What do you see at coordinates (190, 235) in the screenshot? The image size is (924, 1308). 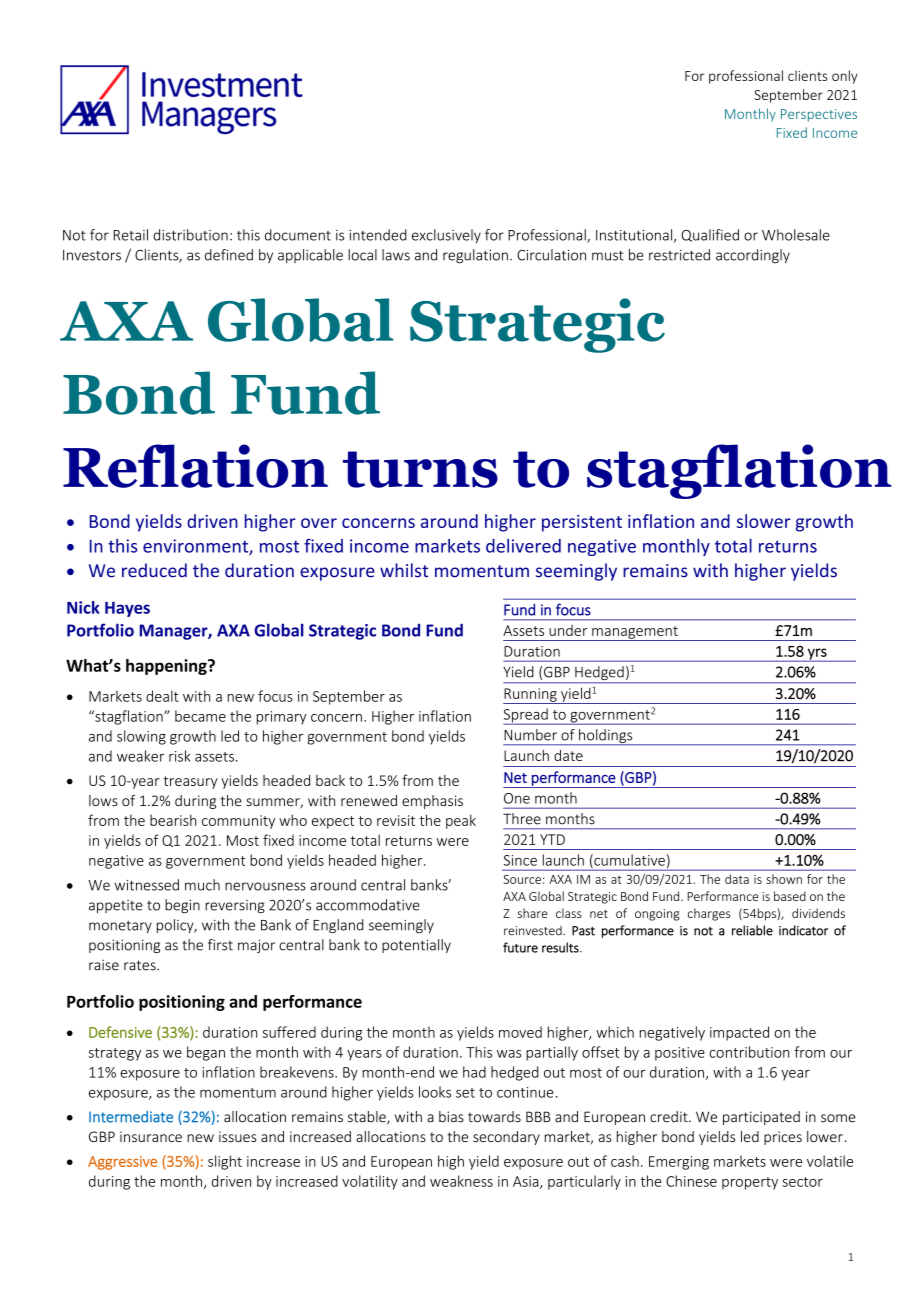 I see `distribution` at bounding box center [190, 235].
